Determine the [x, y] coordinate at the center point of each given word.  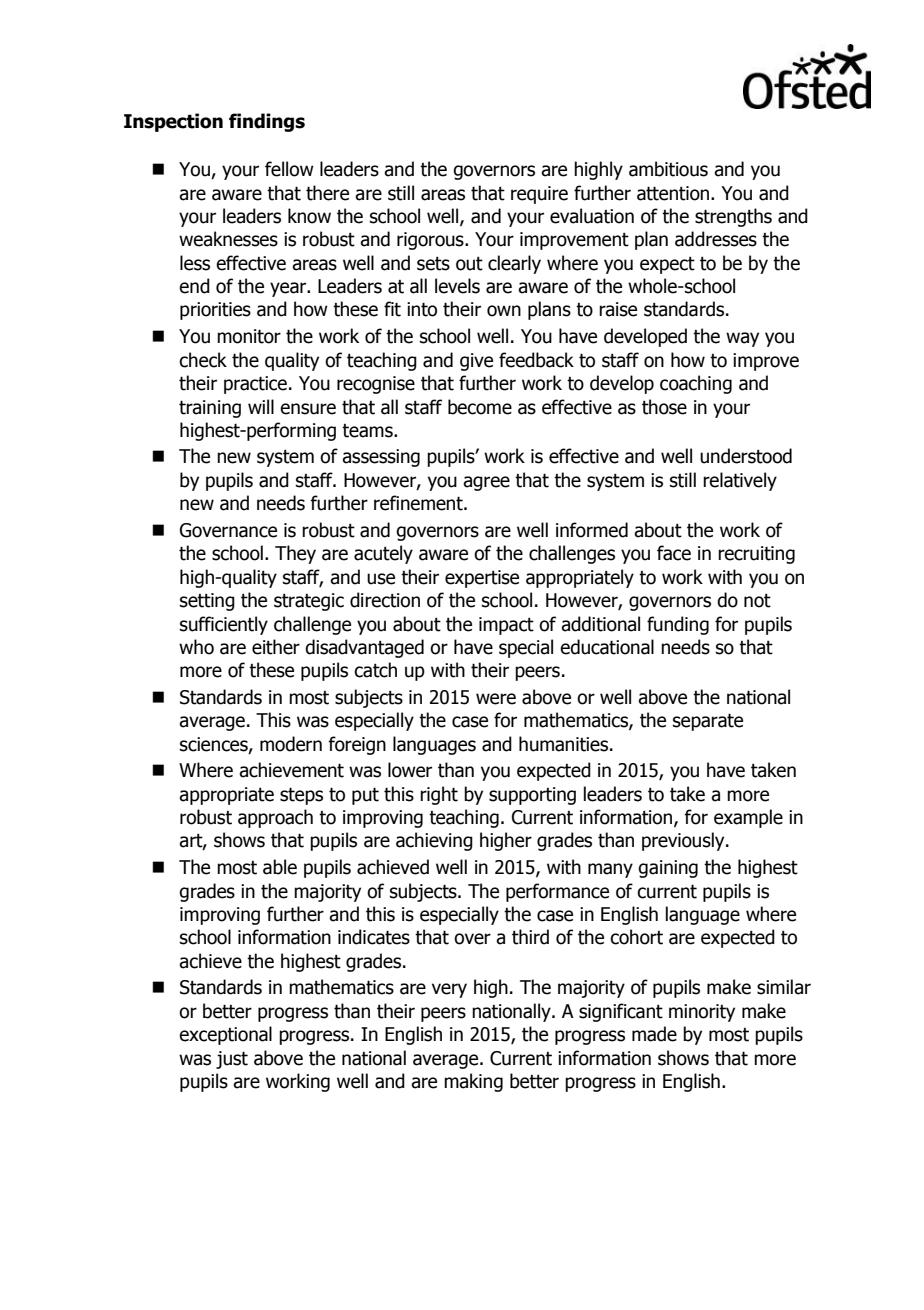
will [261, 406]
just [232, 1060]
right [439, 795]
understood [746, 456]
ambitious [668, 169]
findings [267, 122]
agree [486, 483]
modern [291, 744]
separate [708, 722]
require [539, 195]
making [473, 1082]
